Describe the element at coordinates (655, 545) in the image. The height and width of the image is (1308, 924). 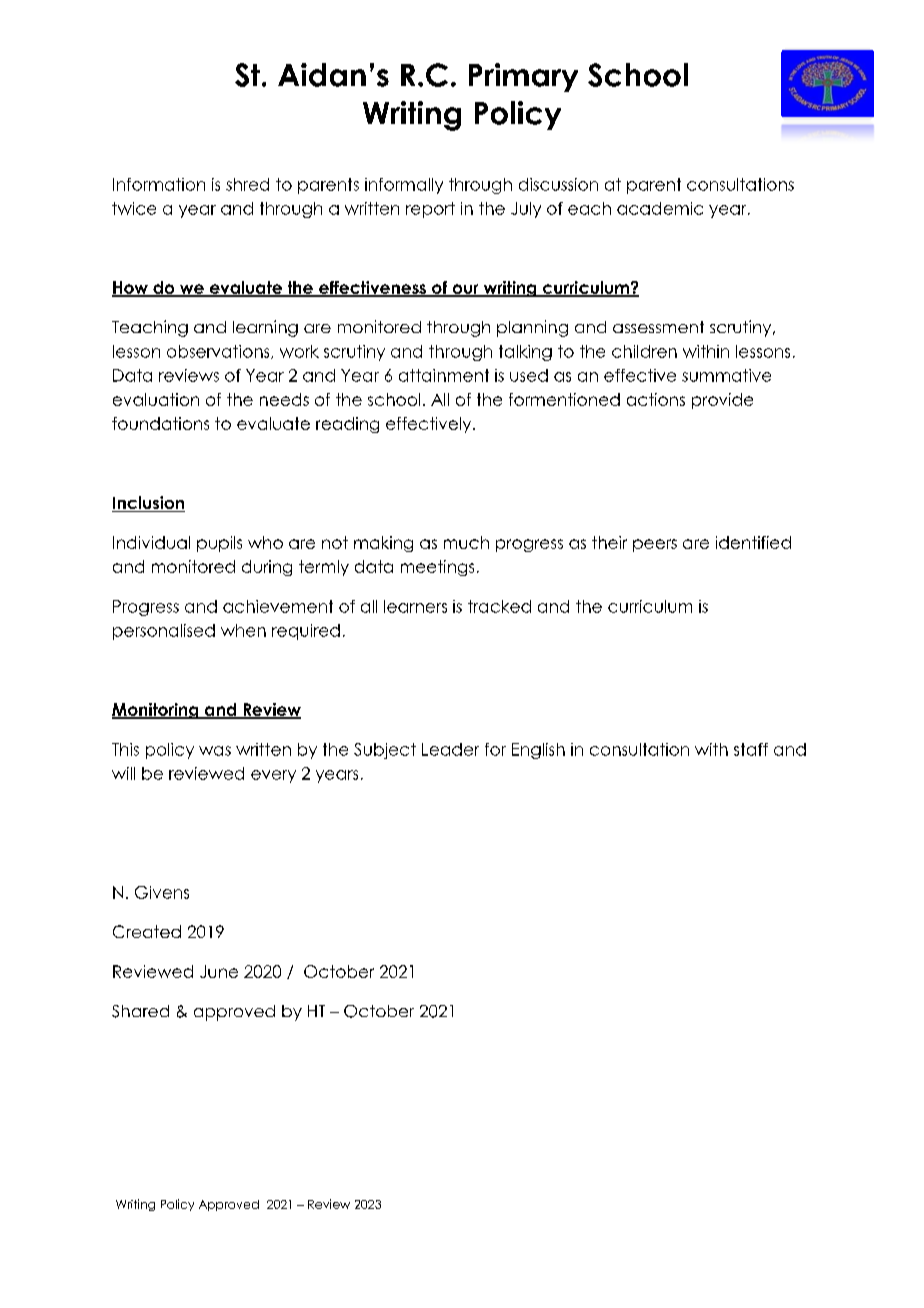
I see `peers` at that location.
